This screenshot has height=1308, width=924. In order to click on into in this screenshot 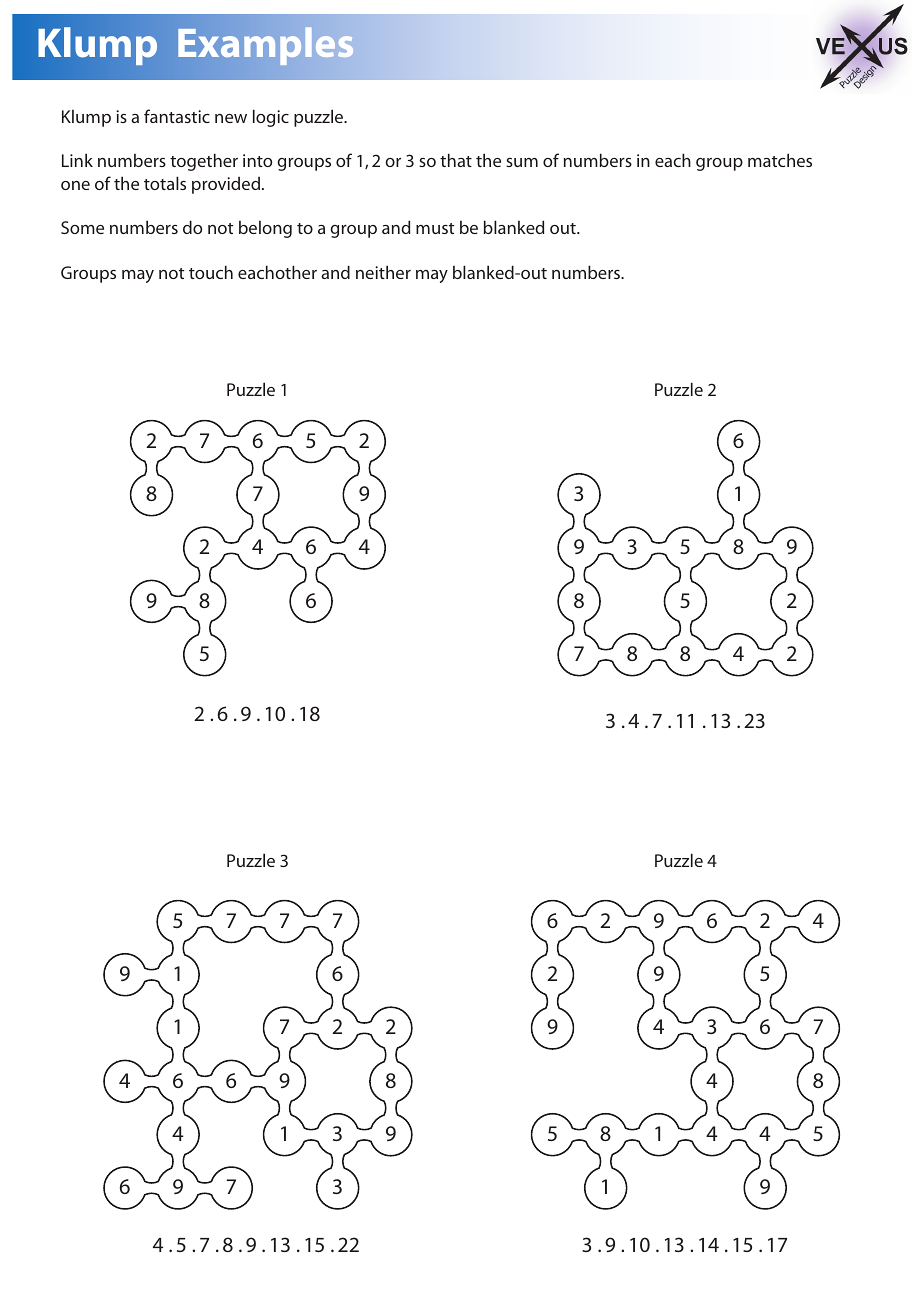, I will do `click(258, 160)`.
